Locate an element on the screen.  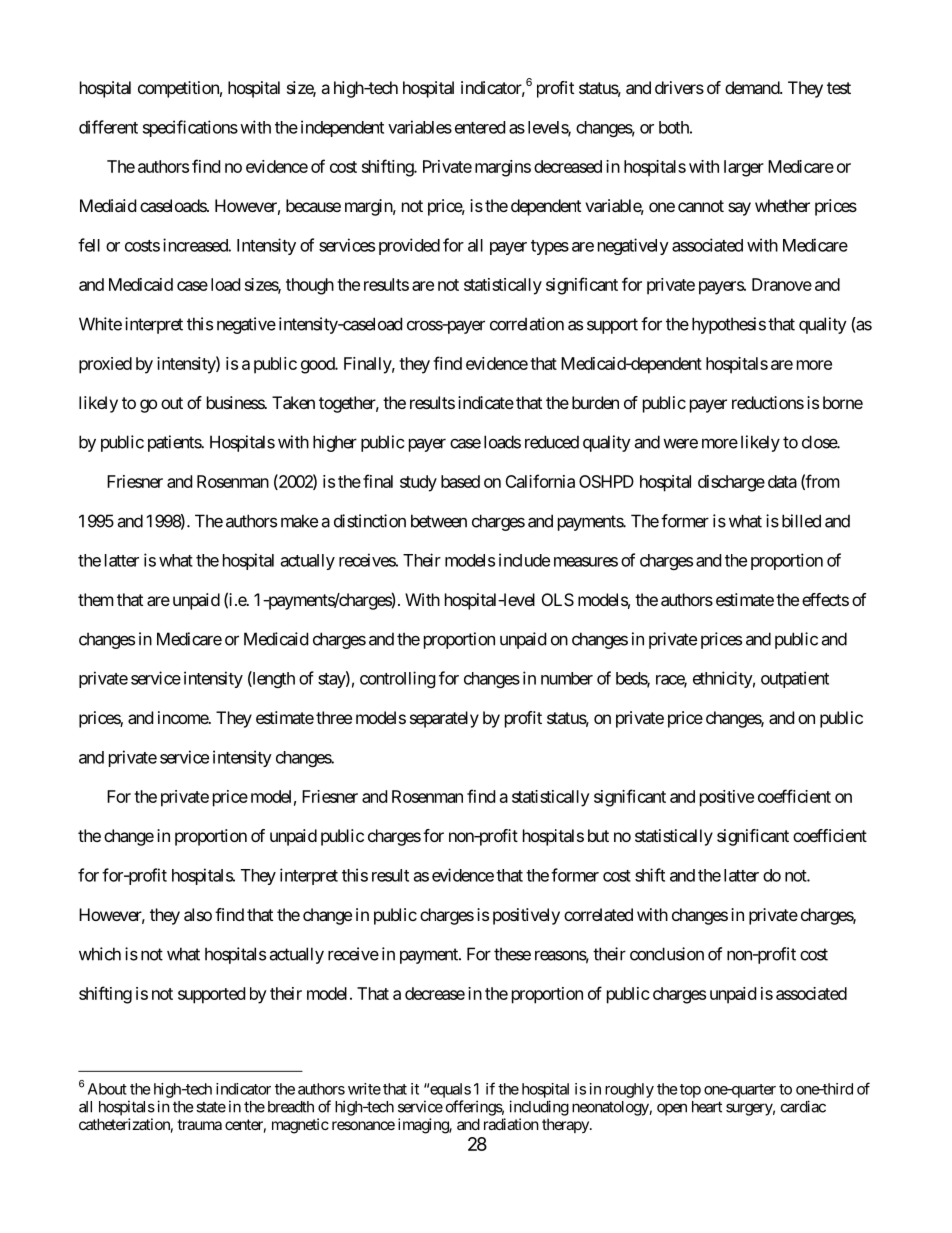
specifications is located at coordinates (190, 128).
